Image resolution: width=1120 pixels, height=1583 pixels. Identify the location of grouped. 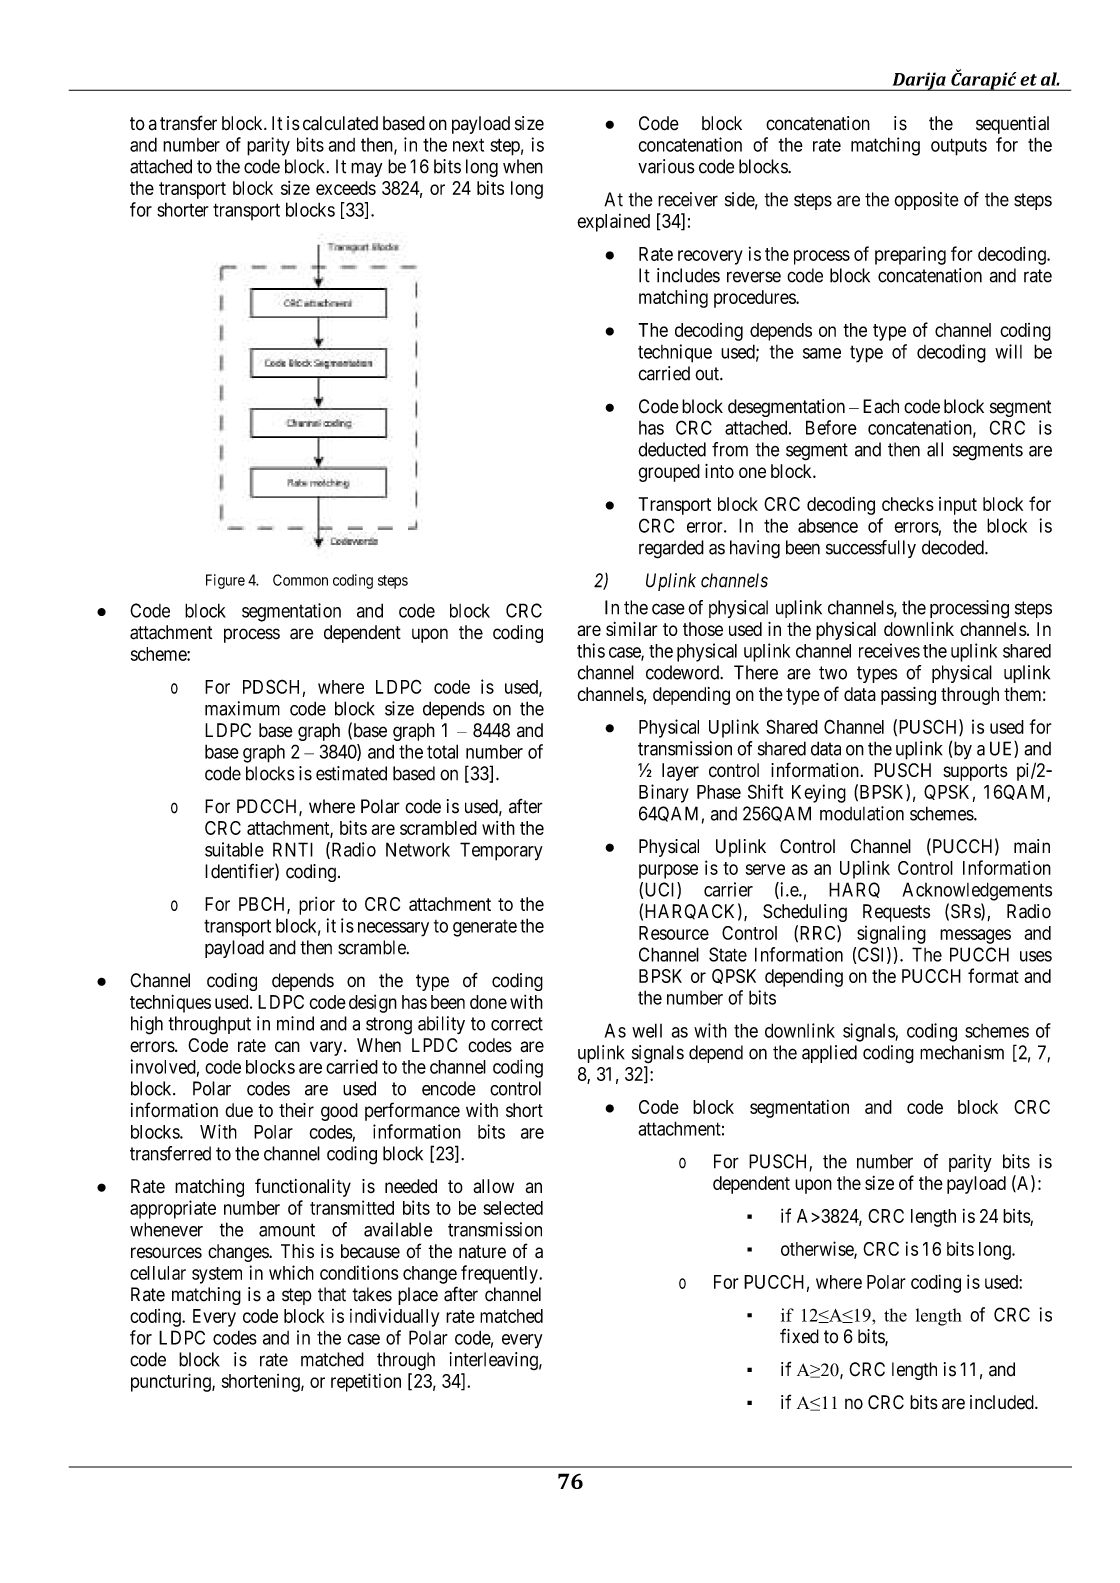
(669, 473).
